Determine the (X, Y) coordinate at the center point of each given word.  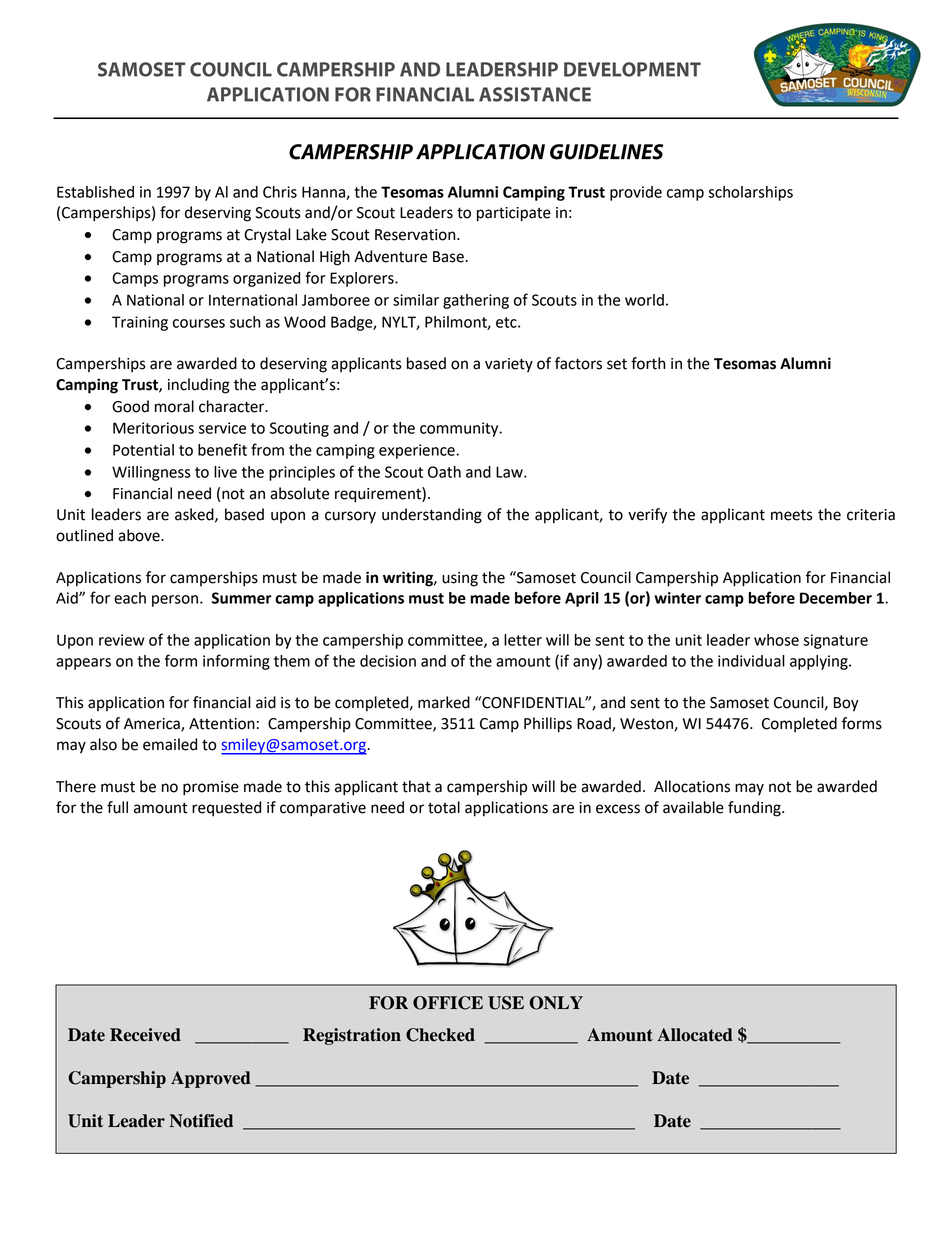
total (444, 807)
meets (792, 515)
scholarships (750, 193)
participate (514, 214)
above (140, 535)
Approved (211, 1079)
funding (755, 809)
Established (95, 192)
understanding (432, 516)
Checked (440, 1035)
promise (211, 788)
